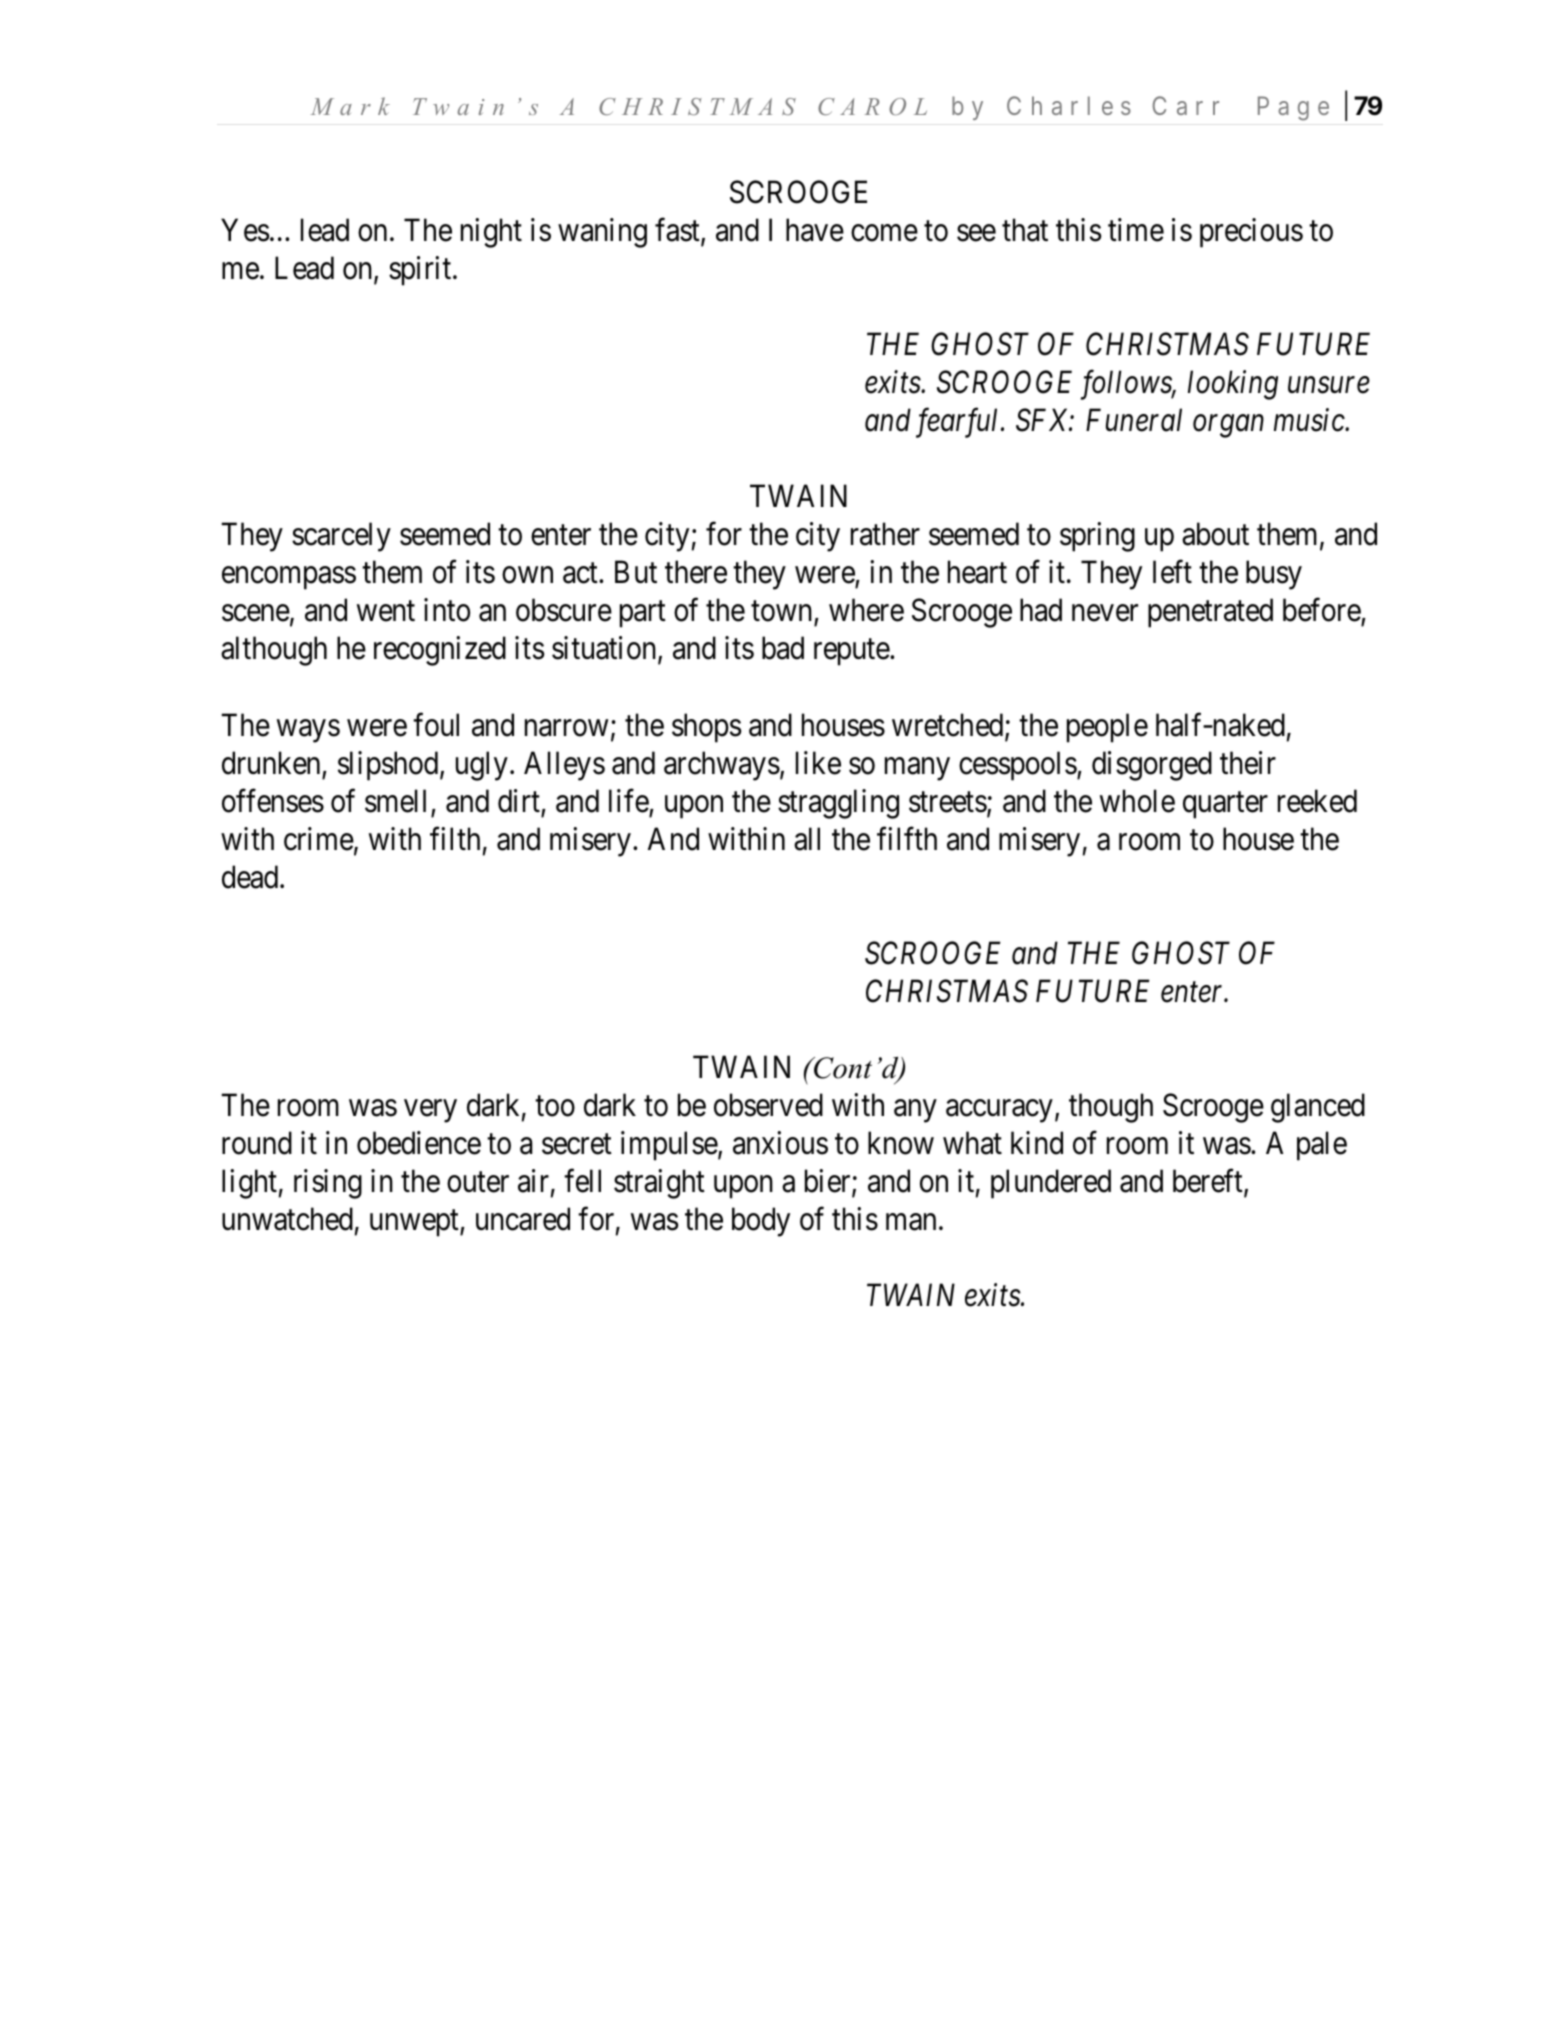 This screenshot has height=2023, width=1563. What do you see at coordinates (421, 271) in the screenshot?
I see `spirit` at bounding box center [421, 271].
